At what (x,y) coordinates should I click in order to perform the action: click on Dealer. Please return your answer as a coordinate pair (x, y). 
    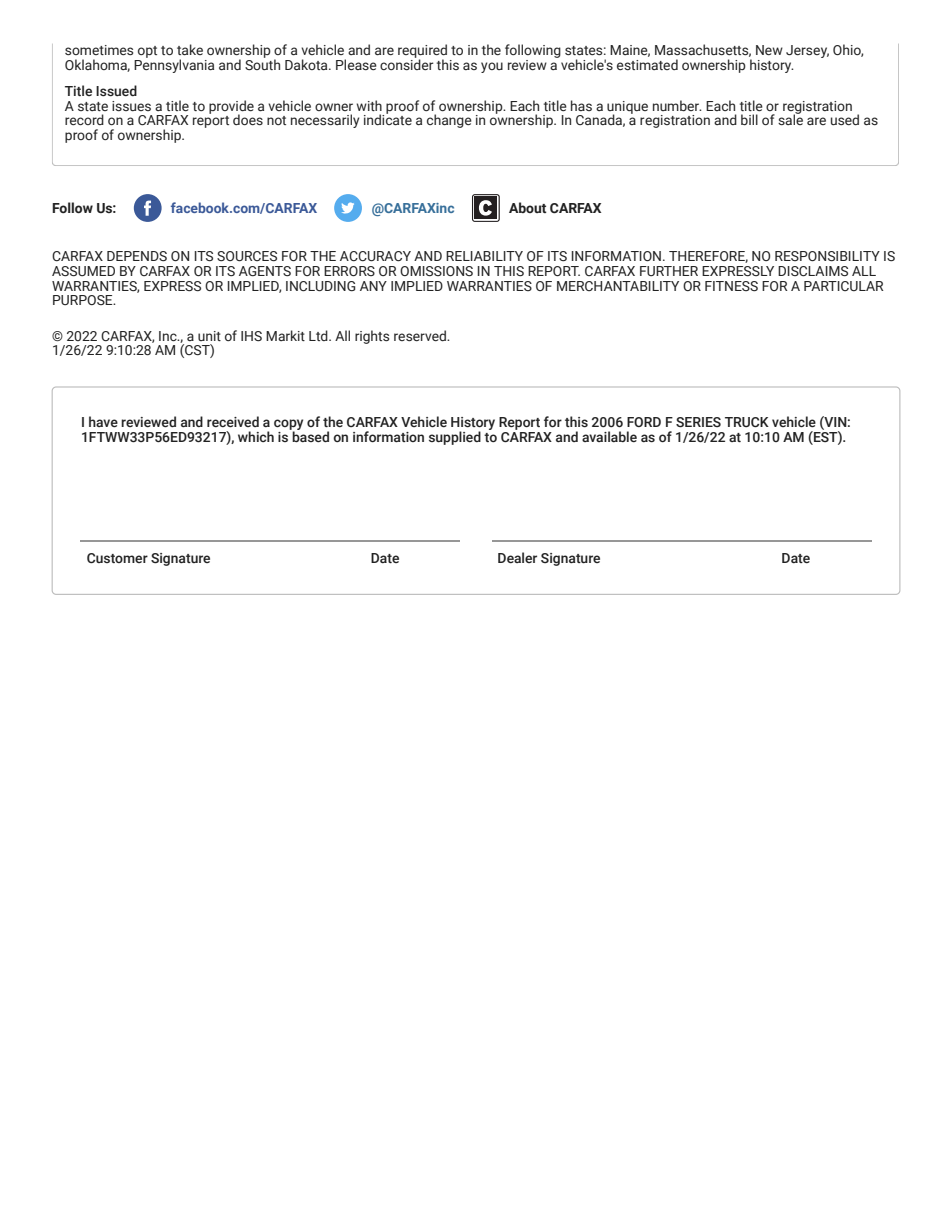
    Looking at the image, I should click on (517, 557).
